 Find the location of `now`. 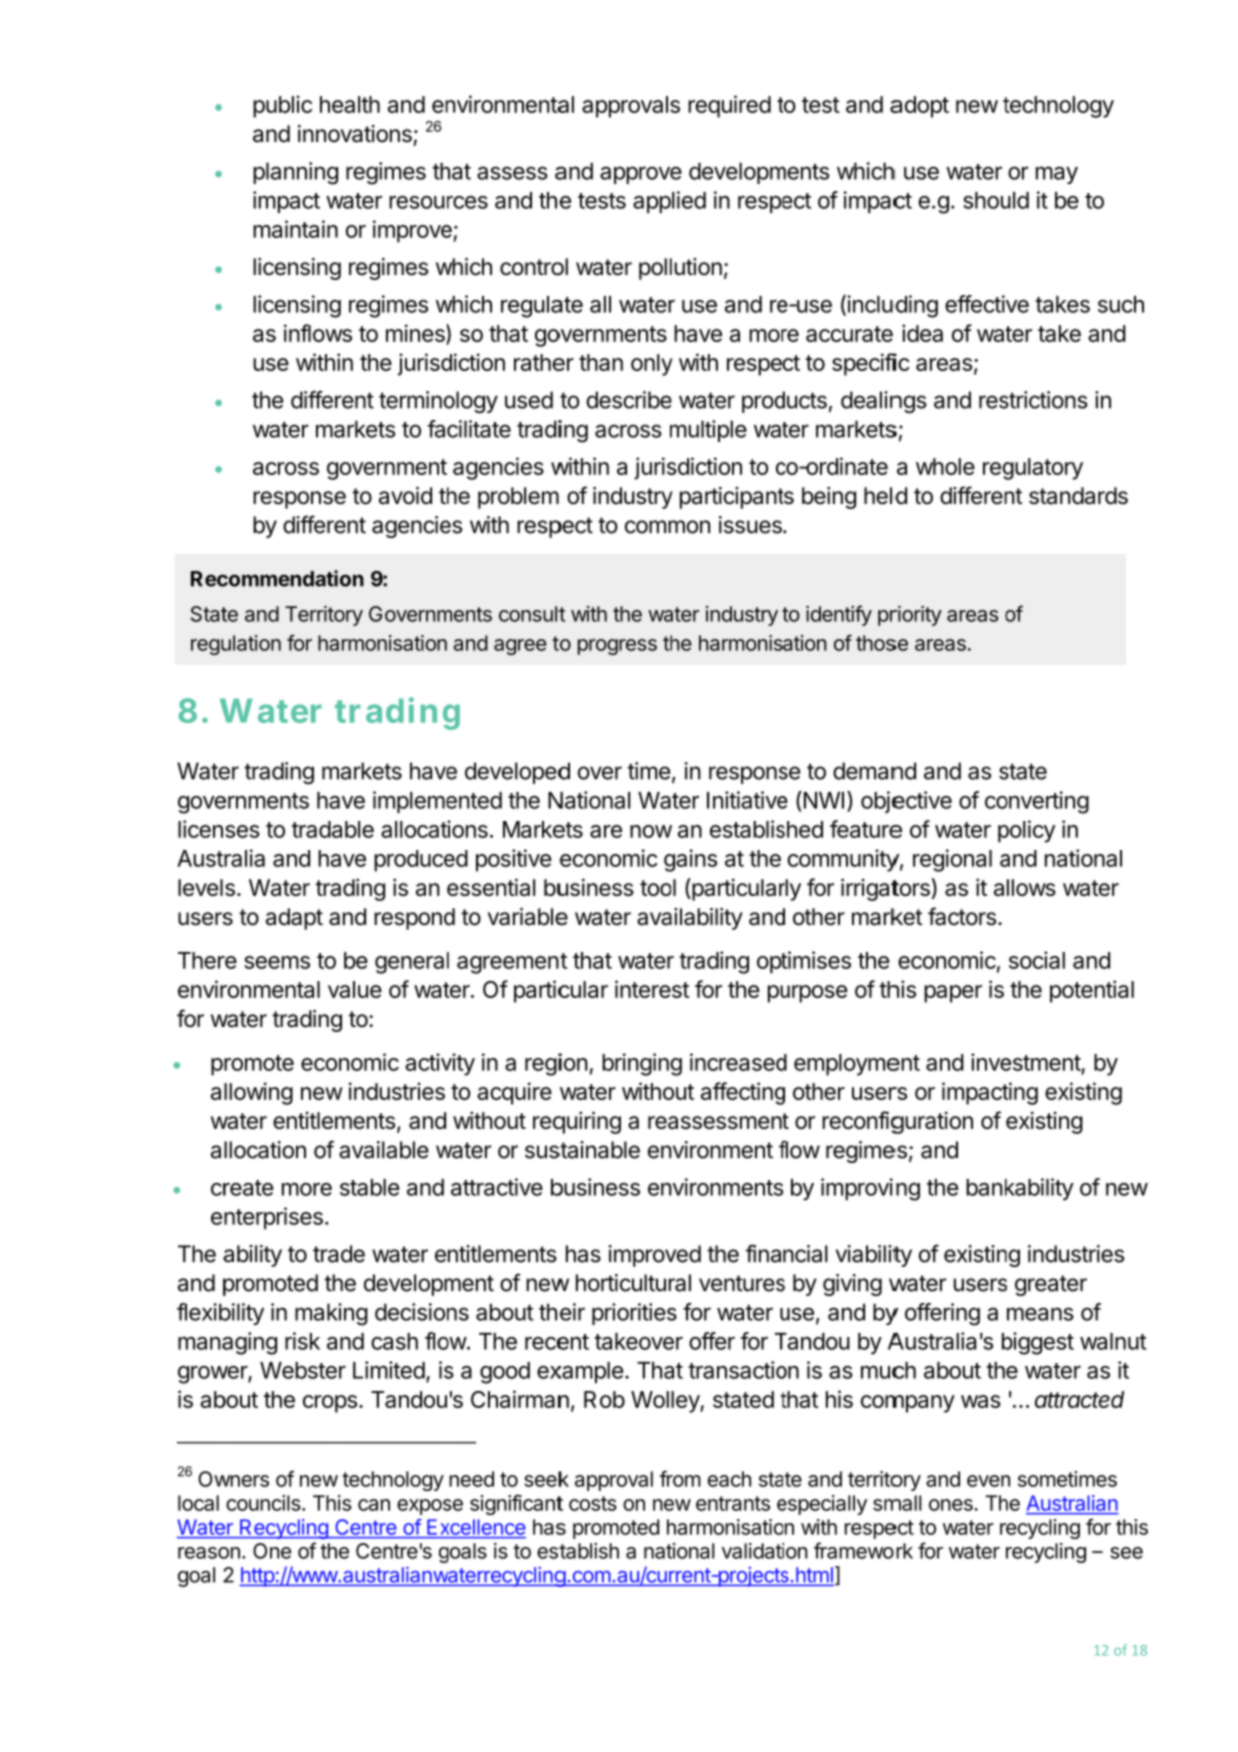

now is located at coordinates (651, 831).
